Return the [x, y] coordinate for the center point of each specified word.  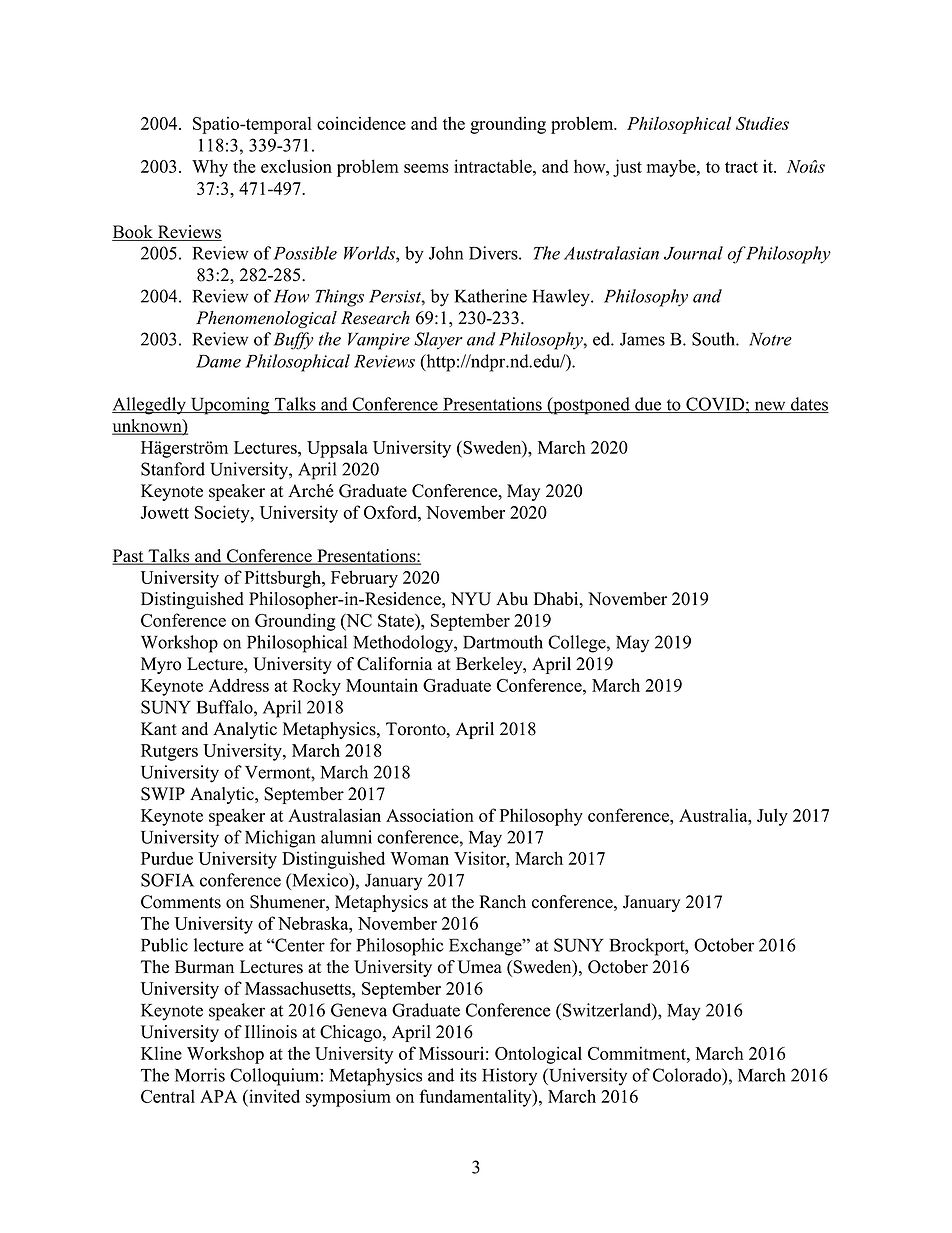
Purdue [167, 858]
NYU [471, 599]
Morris [200, 1075]
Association [430, 815]
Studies [762, 123]
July [772, 817]
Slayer [438, 341]
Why [210, 168]
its [468, 1075]
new [770, 407]
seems [426, 168]
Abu [512, 599]
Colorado [688, 1075]
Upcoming [230, 406]
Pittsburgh [284, 579]
